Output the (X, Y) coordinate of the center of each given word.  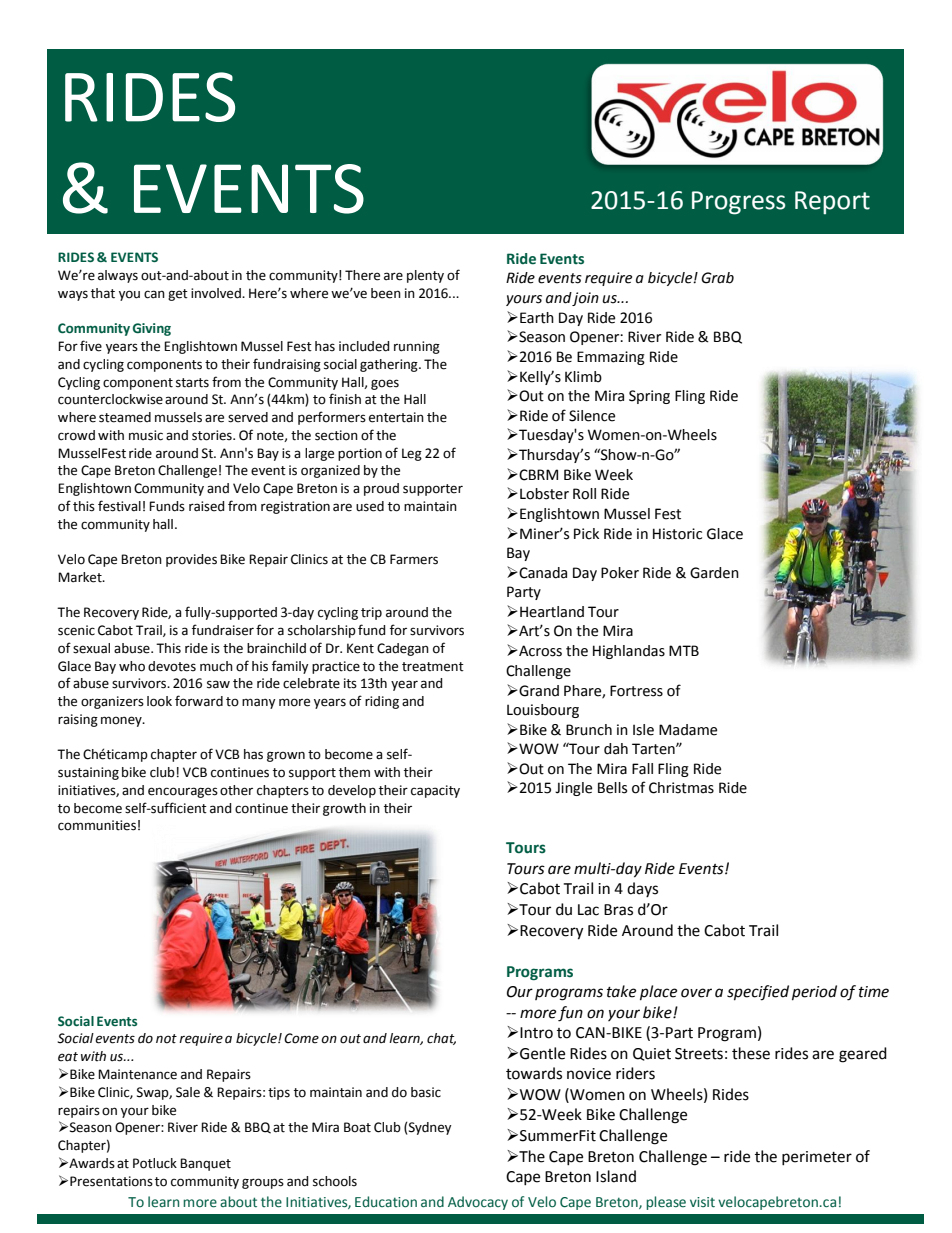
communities (97, 825)
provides (191, 560)
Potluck (155, 1163)
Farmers (414, 559)
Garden (714, 573)
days (642, 889)
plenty (425, 276)
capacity (435, 791)
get (178, 295)
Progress (739, 203)
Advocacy (478, 1203)
